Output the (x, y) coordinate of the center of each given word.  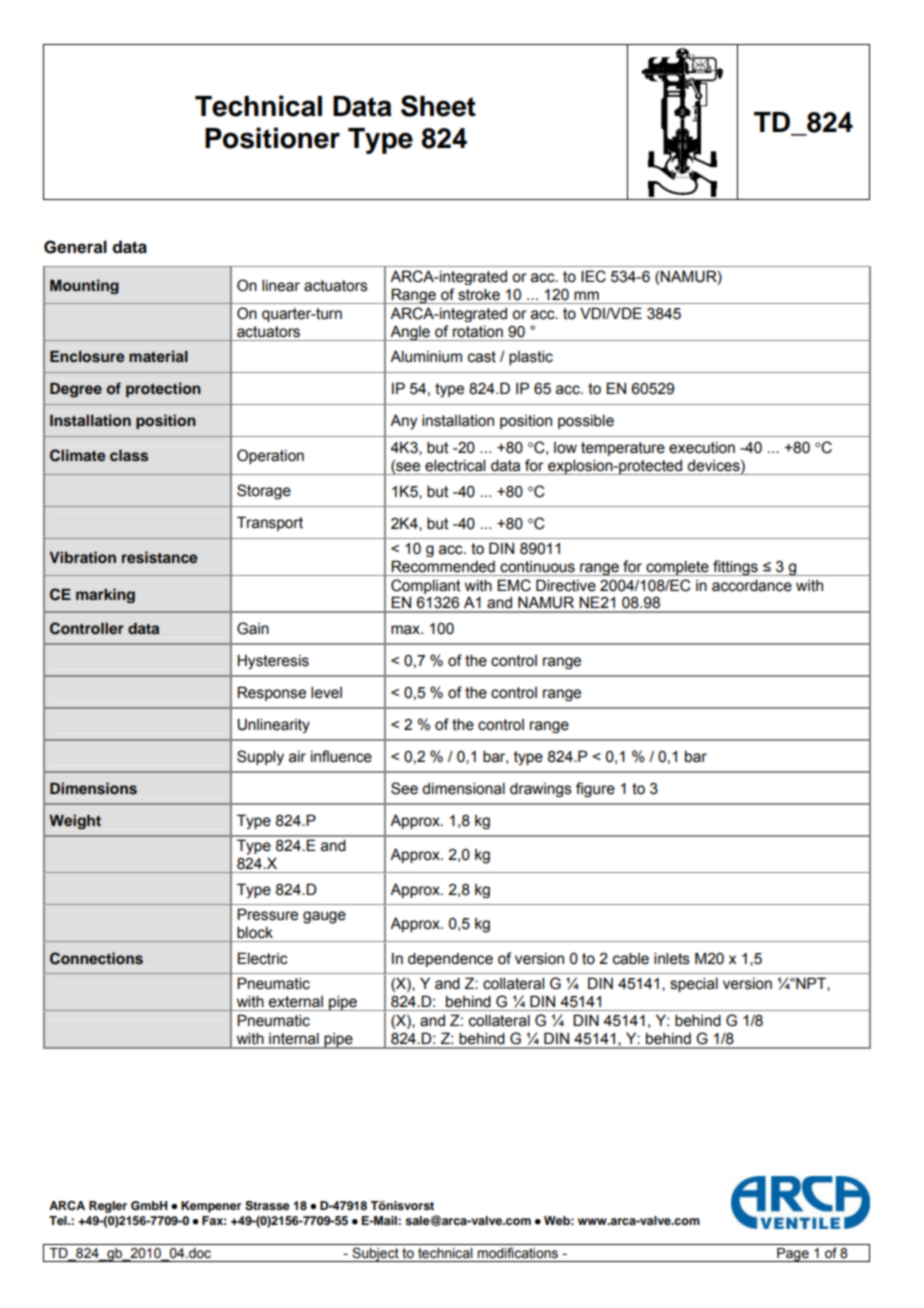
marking (105, 595)
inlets (672, 958)
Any (404, 422)
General (75, 247)
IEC (593, 276)
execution (702, 448)
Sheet (438, 106)
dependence (450, 959)
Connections (96, 958)
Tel (59, 1220)
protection (163, 389)
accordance (752, 585)
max (406, 630)
